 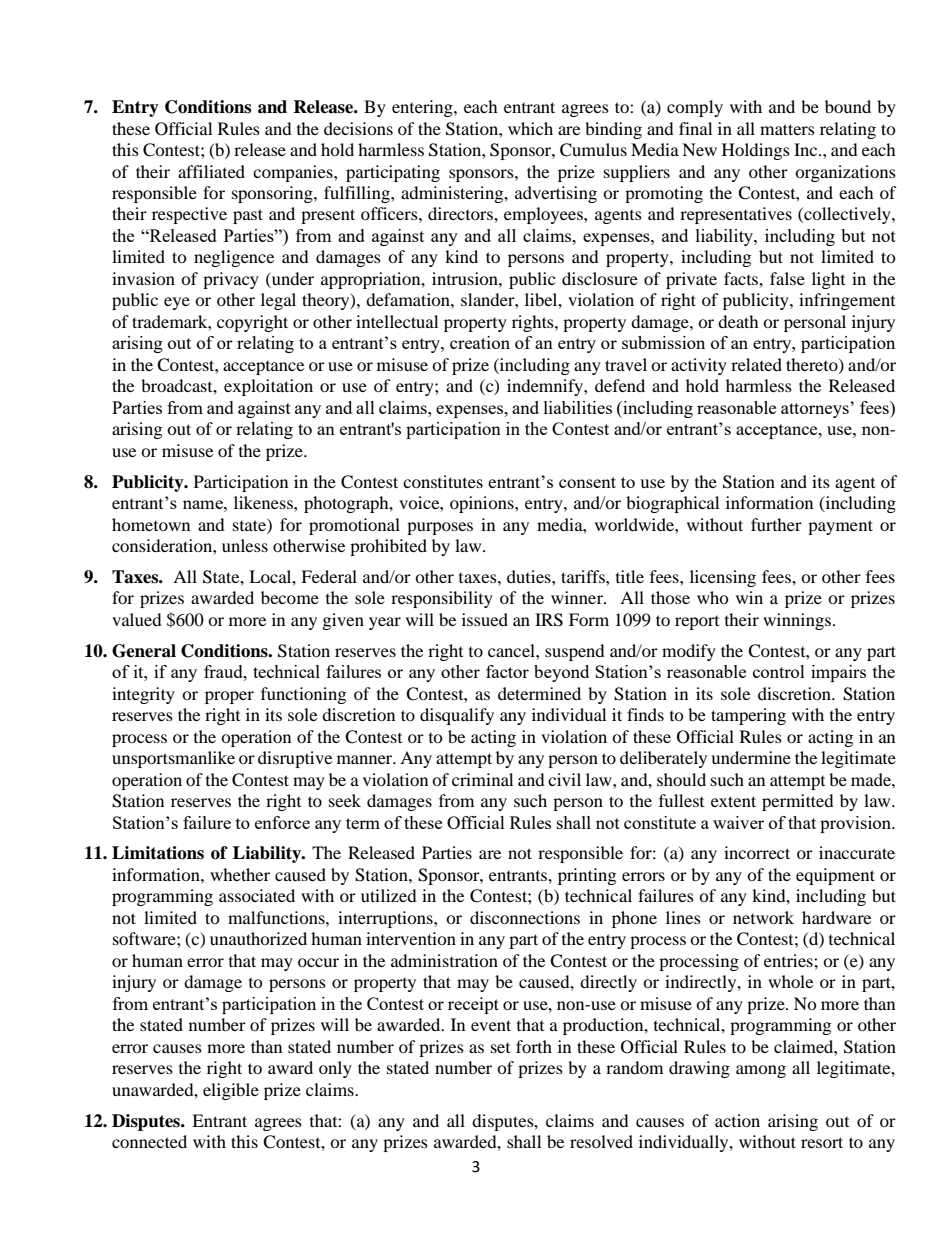 What do you see at coordinates (480, 342) in the screenshot?
I see `creation` at bounding box center [480, 342].
